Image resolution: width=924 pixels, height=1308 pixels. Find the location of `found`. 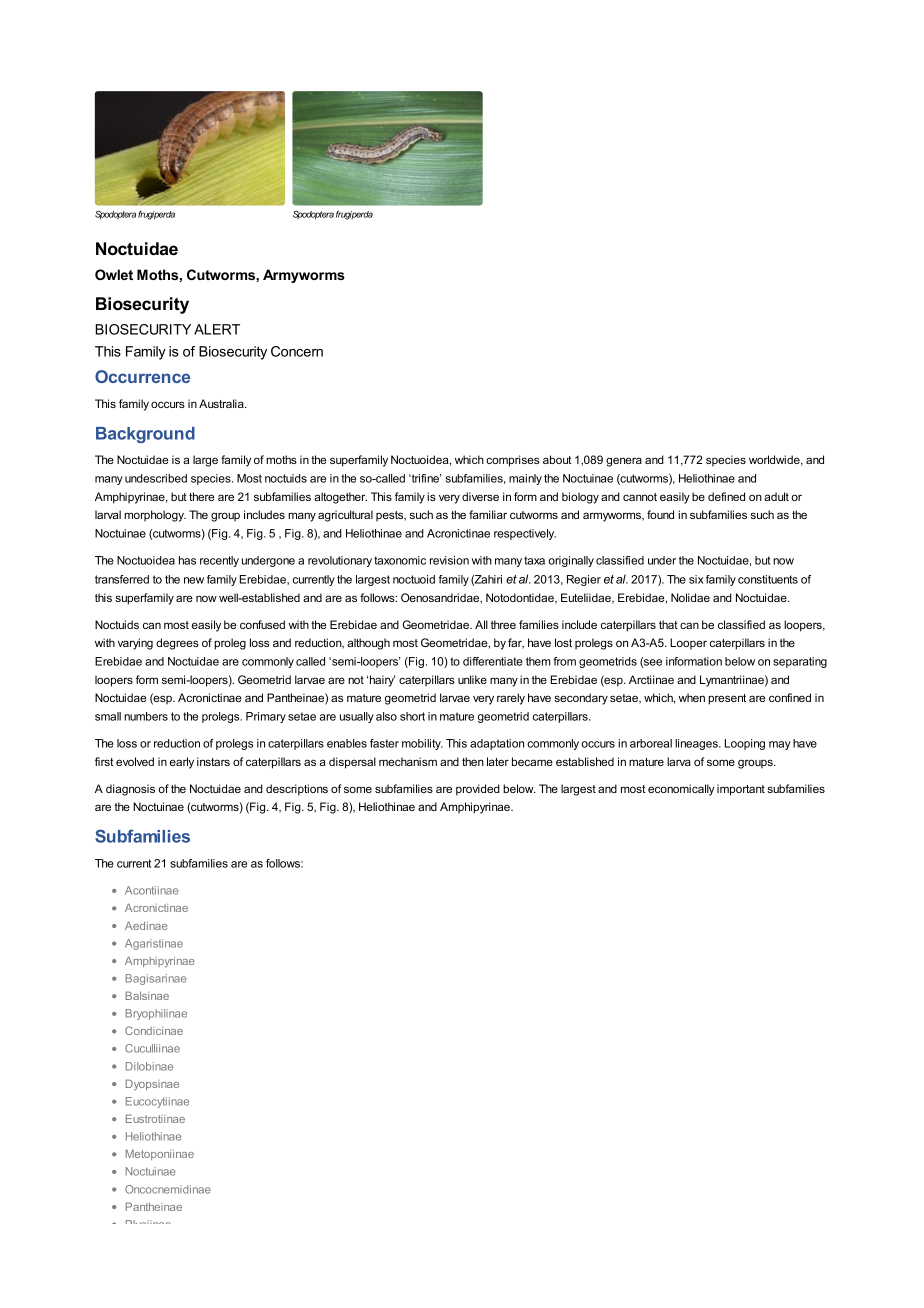

found is located at coordinates (660, 514).
